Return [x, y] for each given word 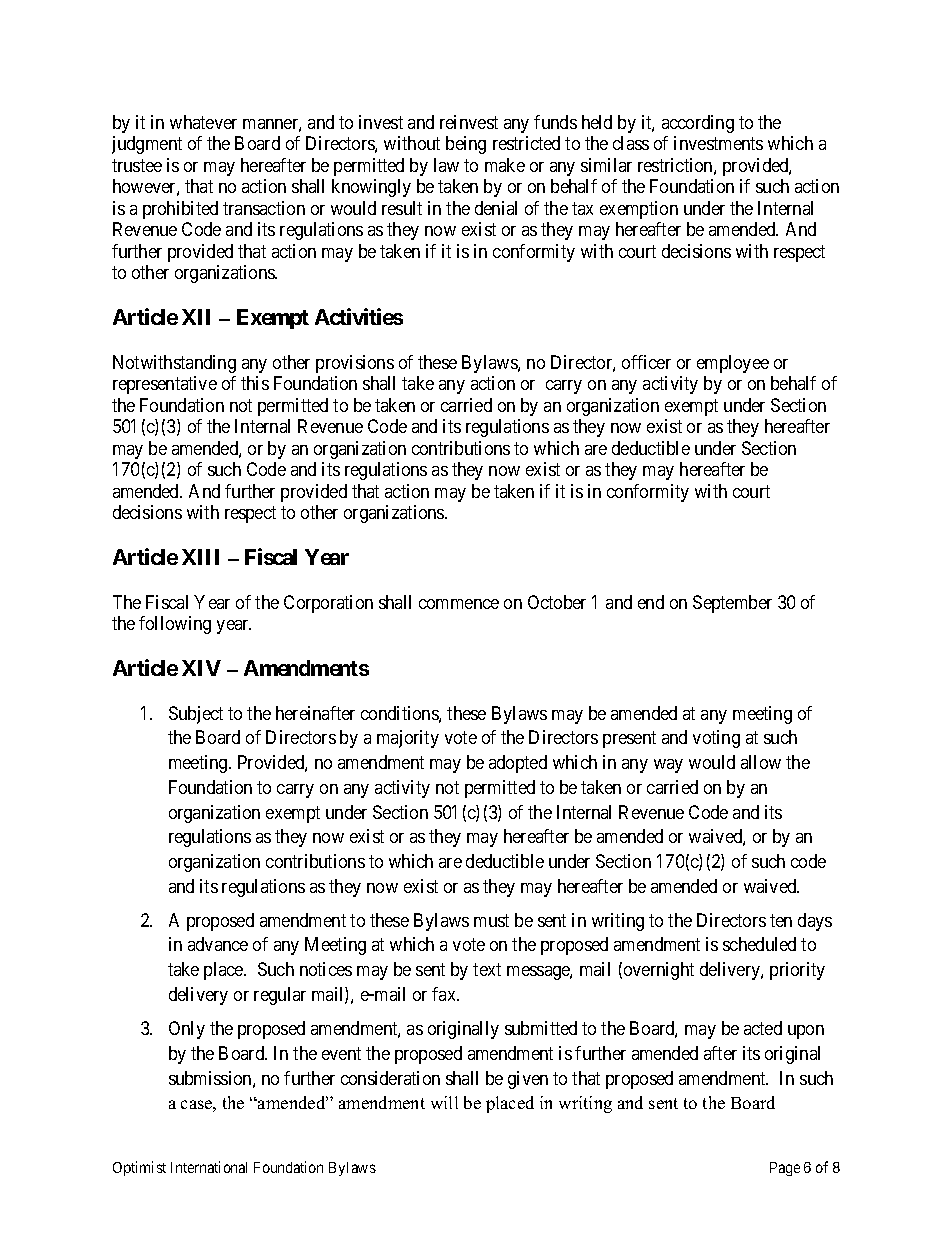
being [466, 145]
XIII [200, 557]
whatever [203, 122]
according [698, 124]
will [444, 1102]
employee [733, 364]
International [209, 1167]
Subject [196, 715]
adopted [518, 764]
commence [459, 604]
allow [761, 762]
